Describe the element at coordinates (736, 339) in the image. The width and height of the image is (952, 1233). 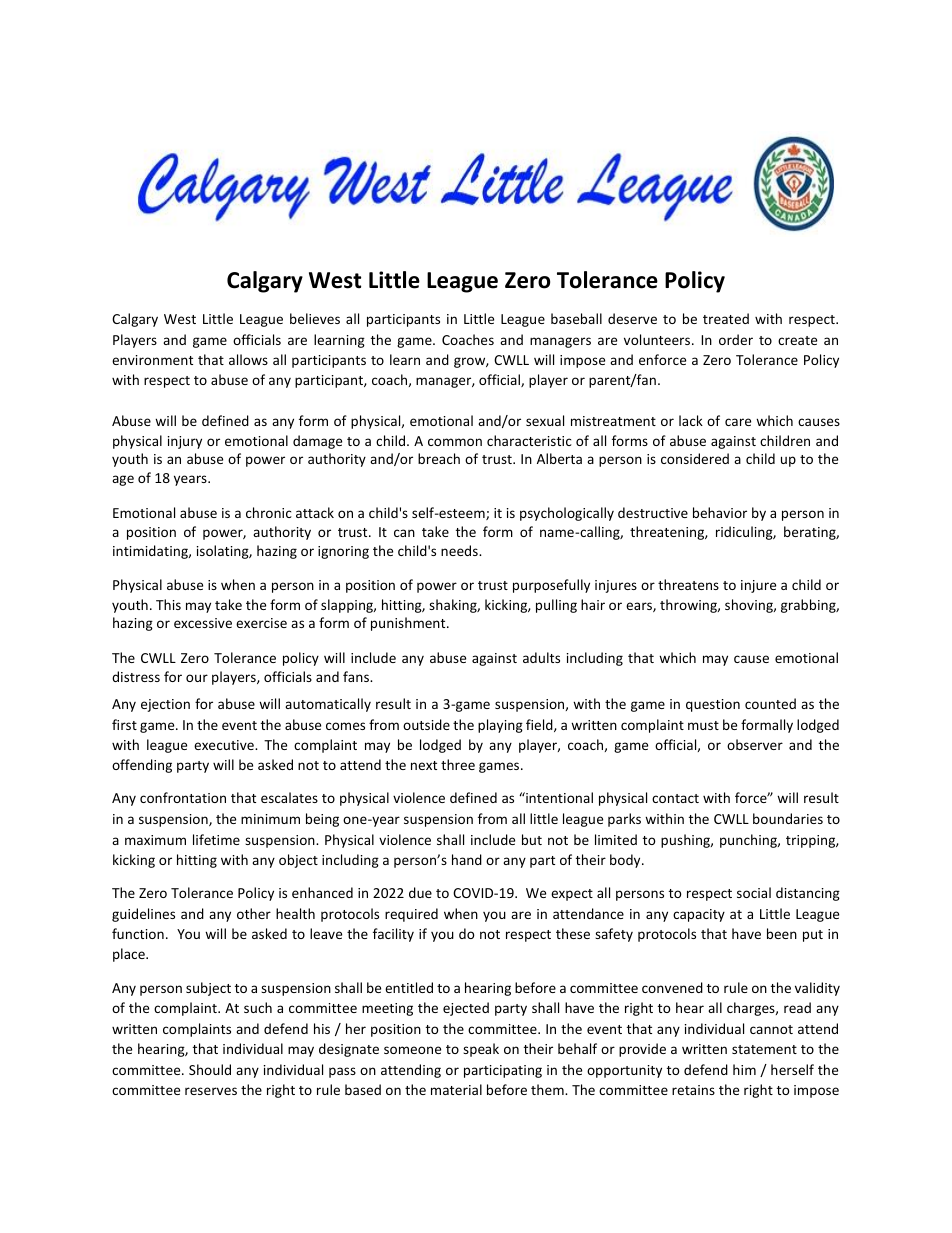
I see `order` at that location.
